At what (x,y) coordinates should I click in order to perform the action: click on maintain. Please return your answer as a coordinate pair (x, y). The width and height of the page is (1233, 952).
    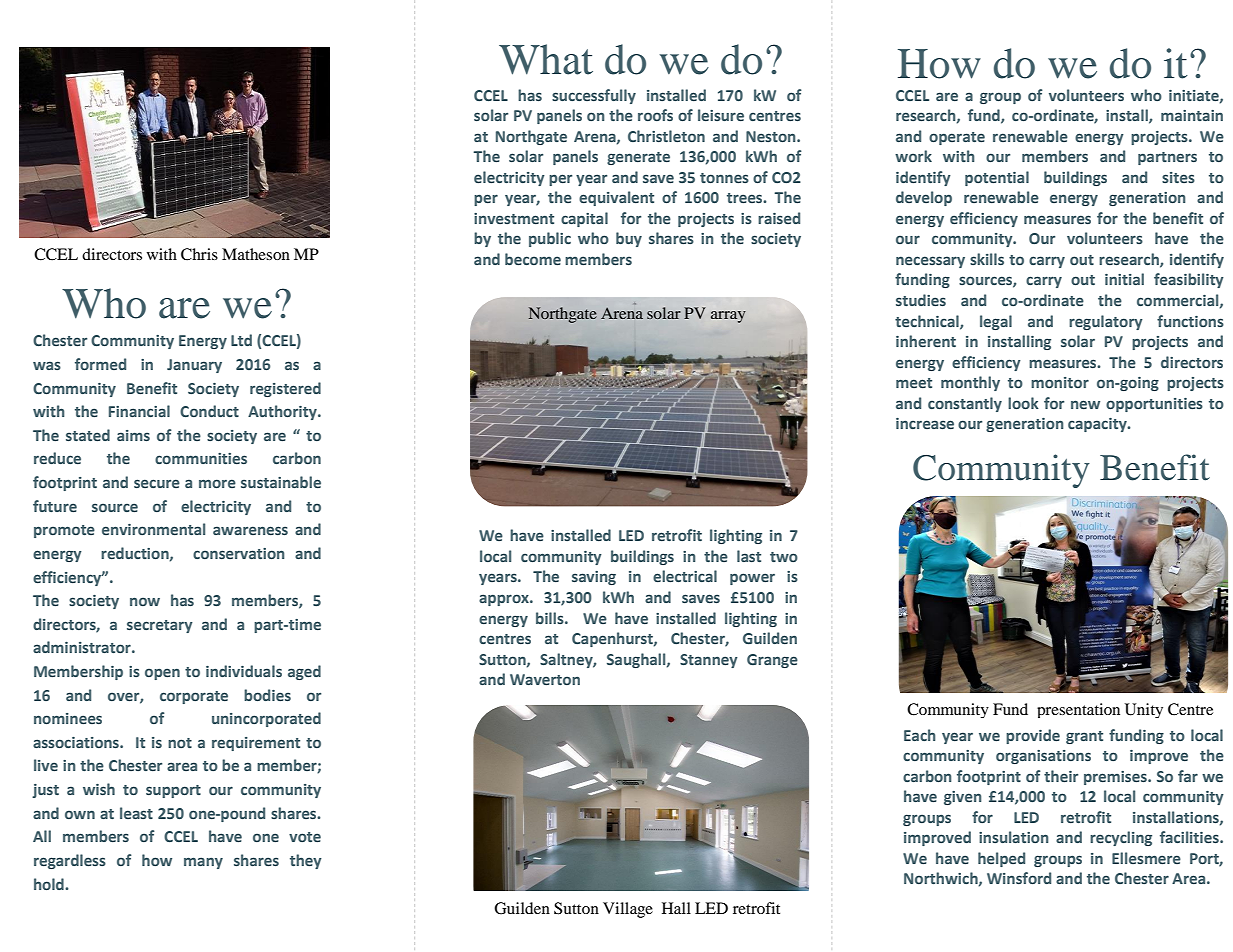
    Looking at the image, I should click on (1192, 115).
